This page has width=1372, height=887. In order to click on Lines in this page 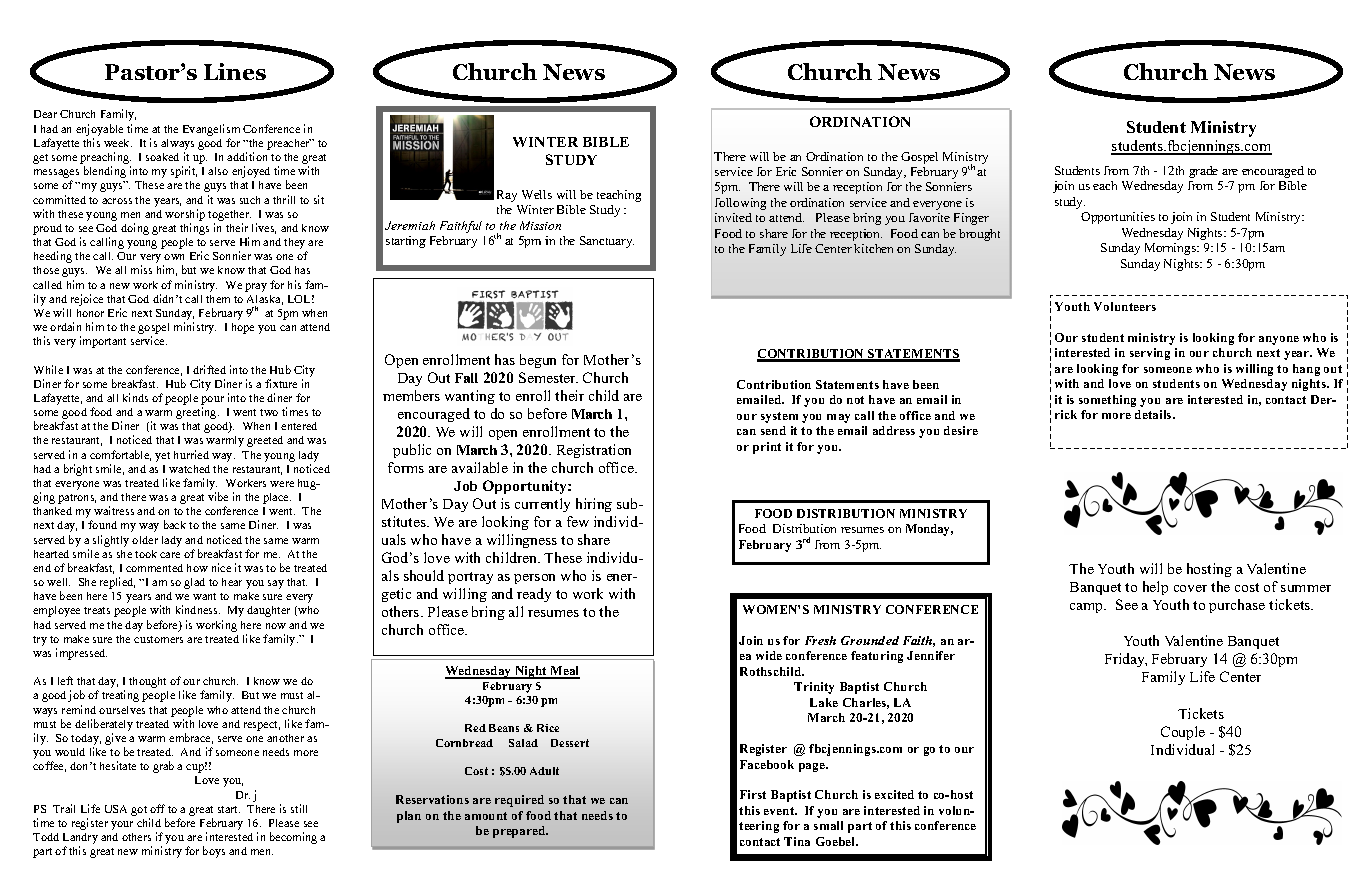, I will do `click(235, 71)`.
